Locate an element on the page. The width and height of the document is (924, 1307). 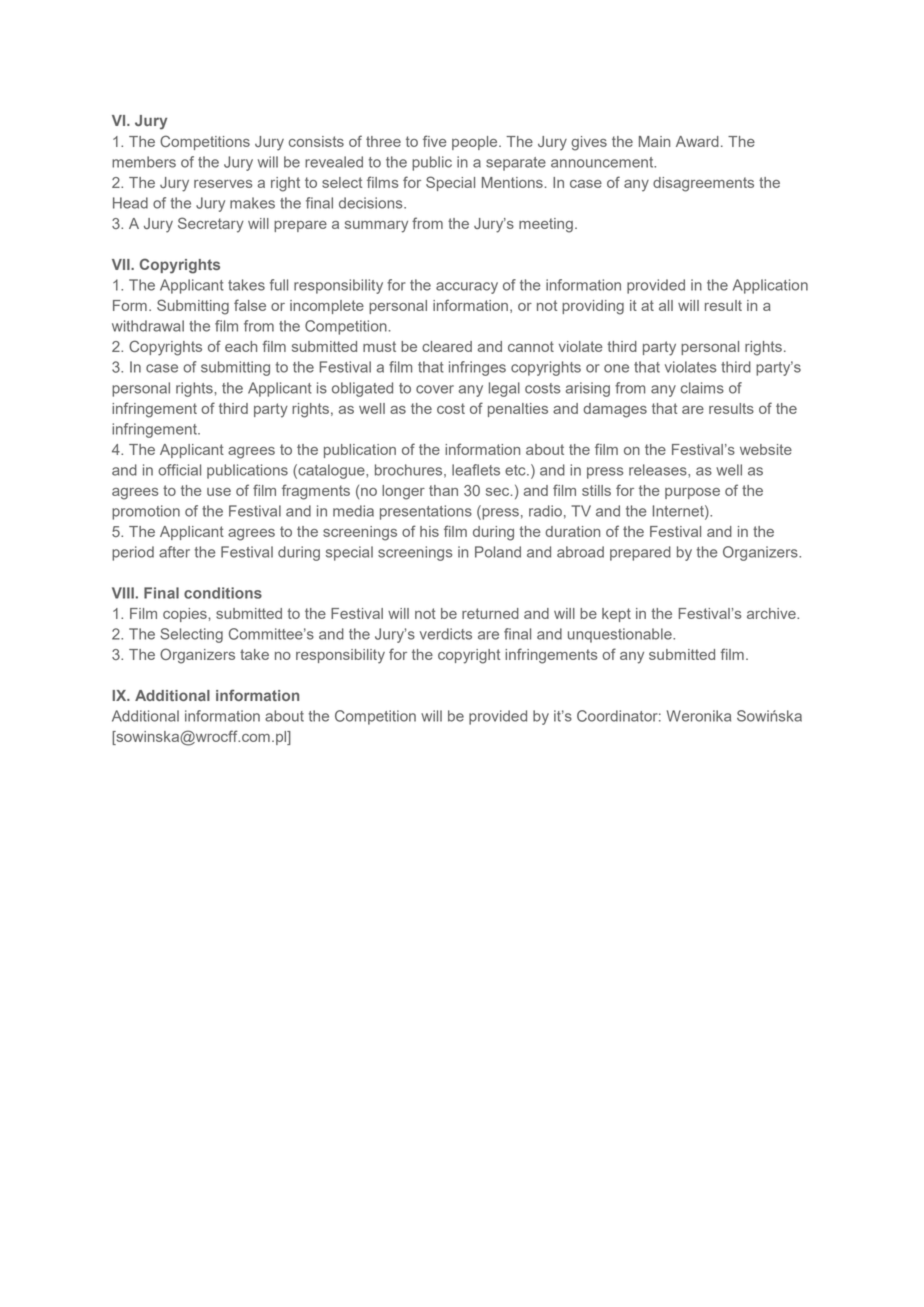
purpose is located at coordinates (692, 493).
